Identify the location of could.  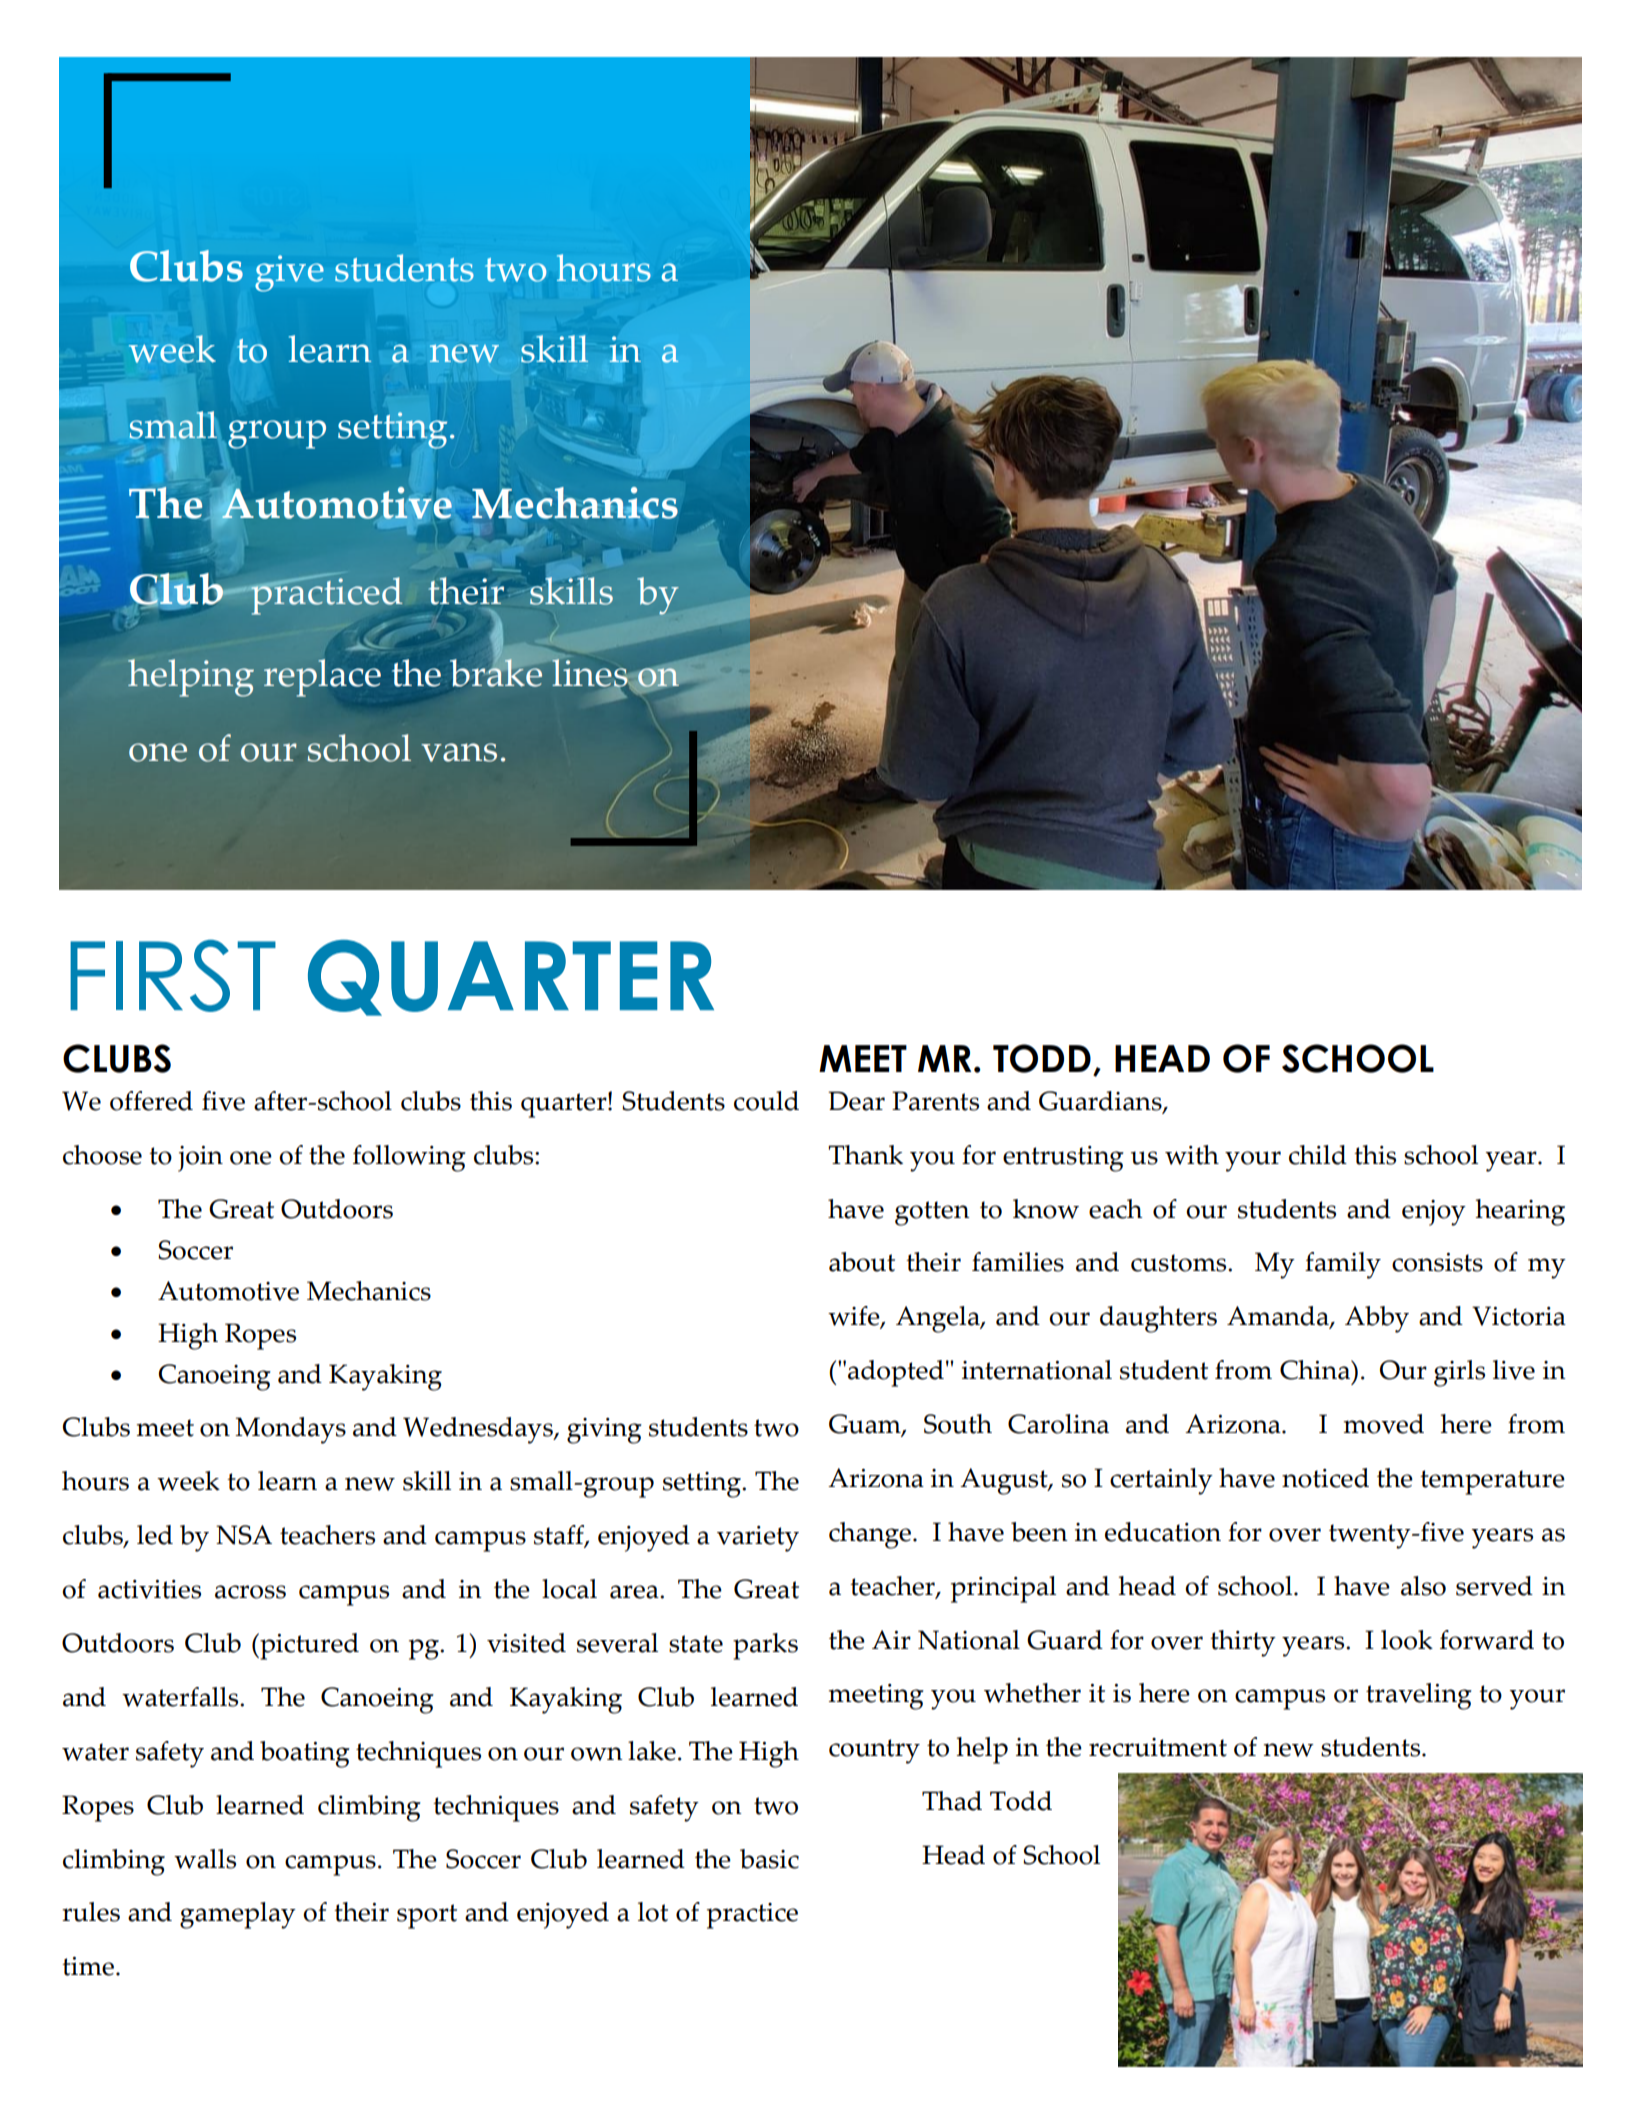
(766, 1101).
